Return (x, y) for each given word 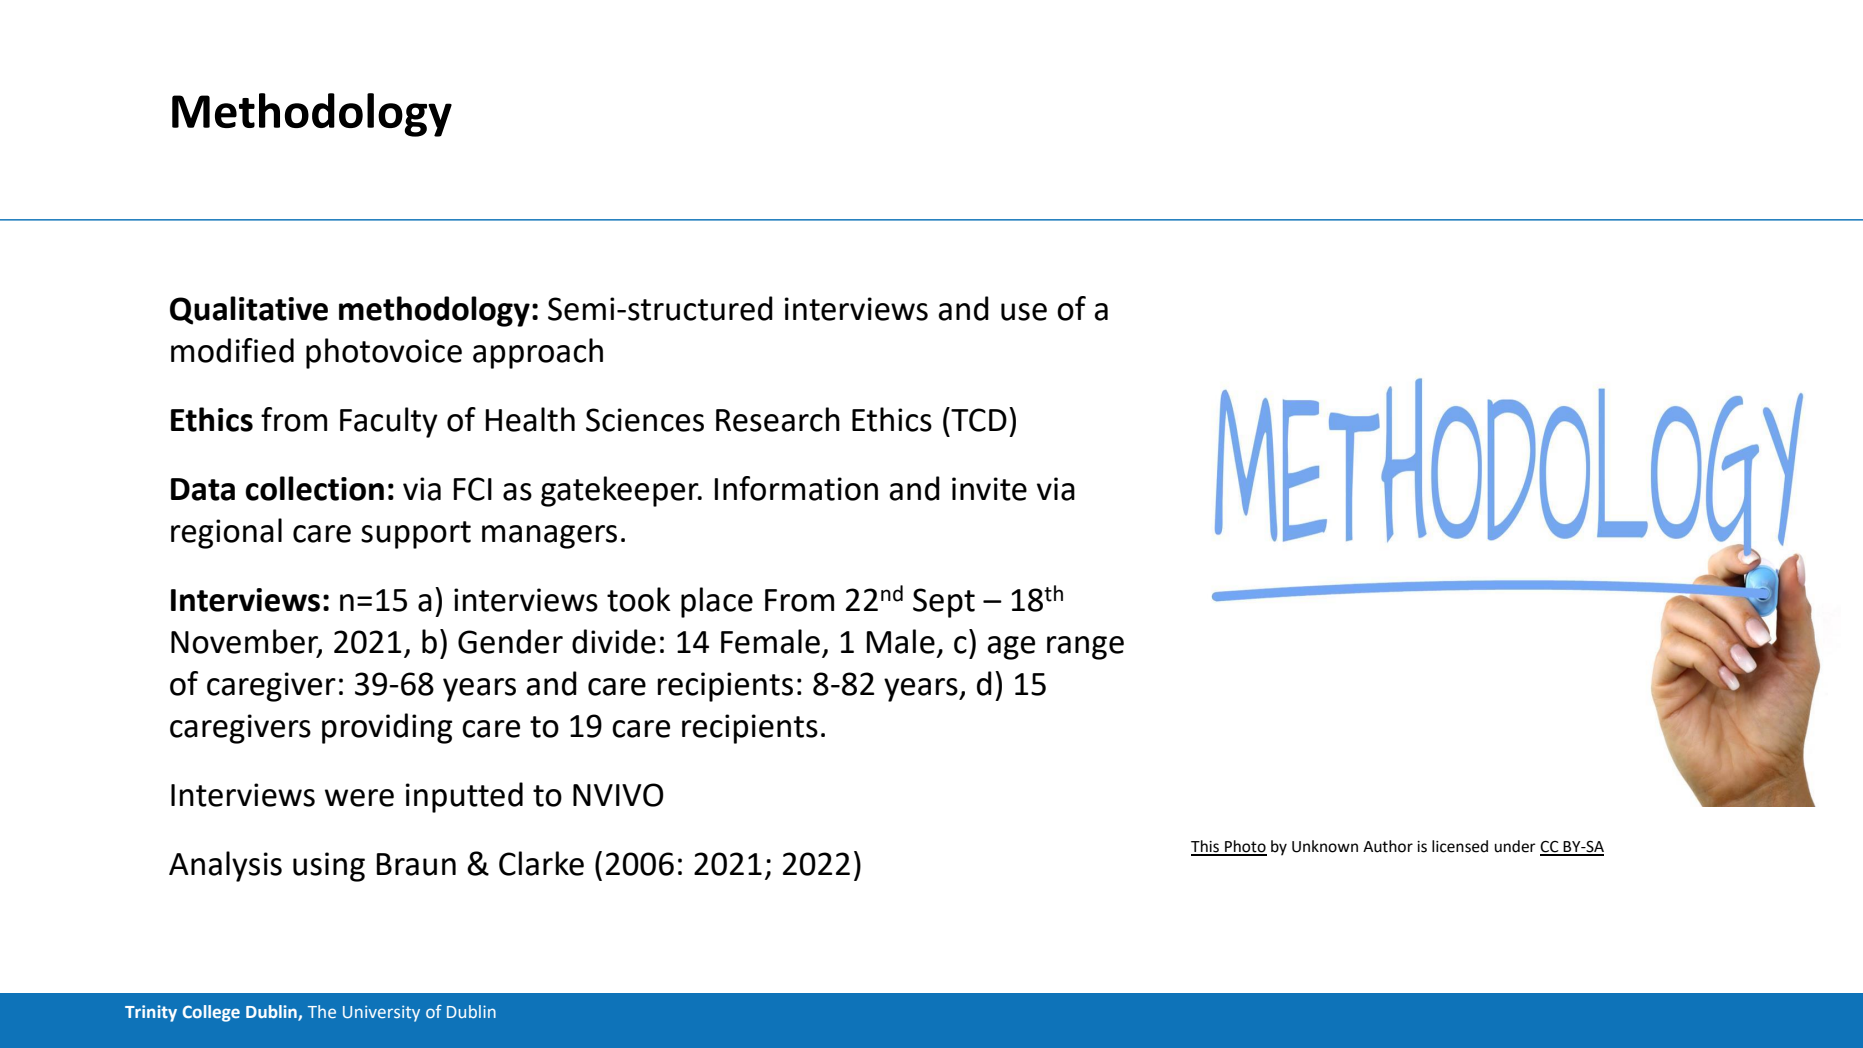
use (1024, 312)
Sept (944, 603)
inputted (464, 797)
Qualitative (249, 310)
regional (226, 533)
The (322, 1011)
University (381, 1013)
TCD (978, 419)
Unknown (1325, 846)
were (359, 798)
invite (989, 489)
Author (1388, 846)
